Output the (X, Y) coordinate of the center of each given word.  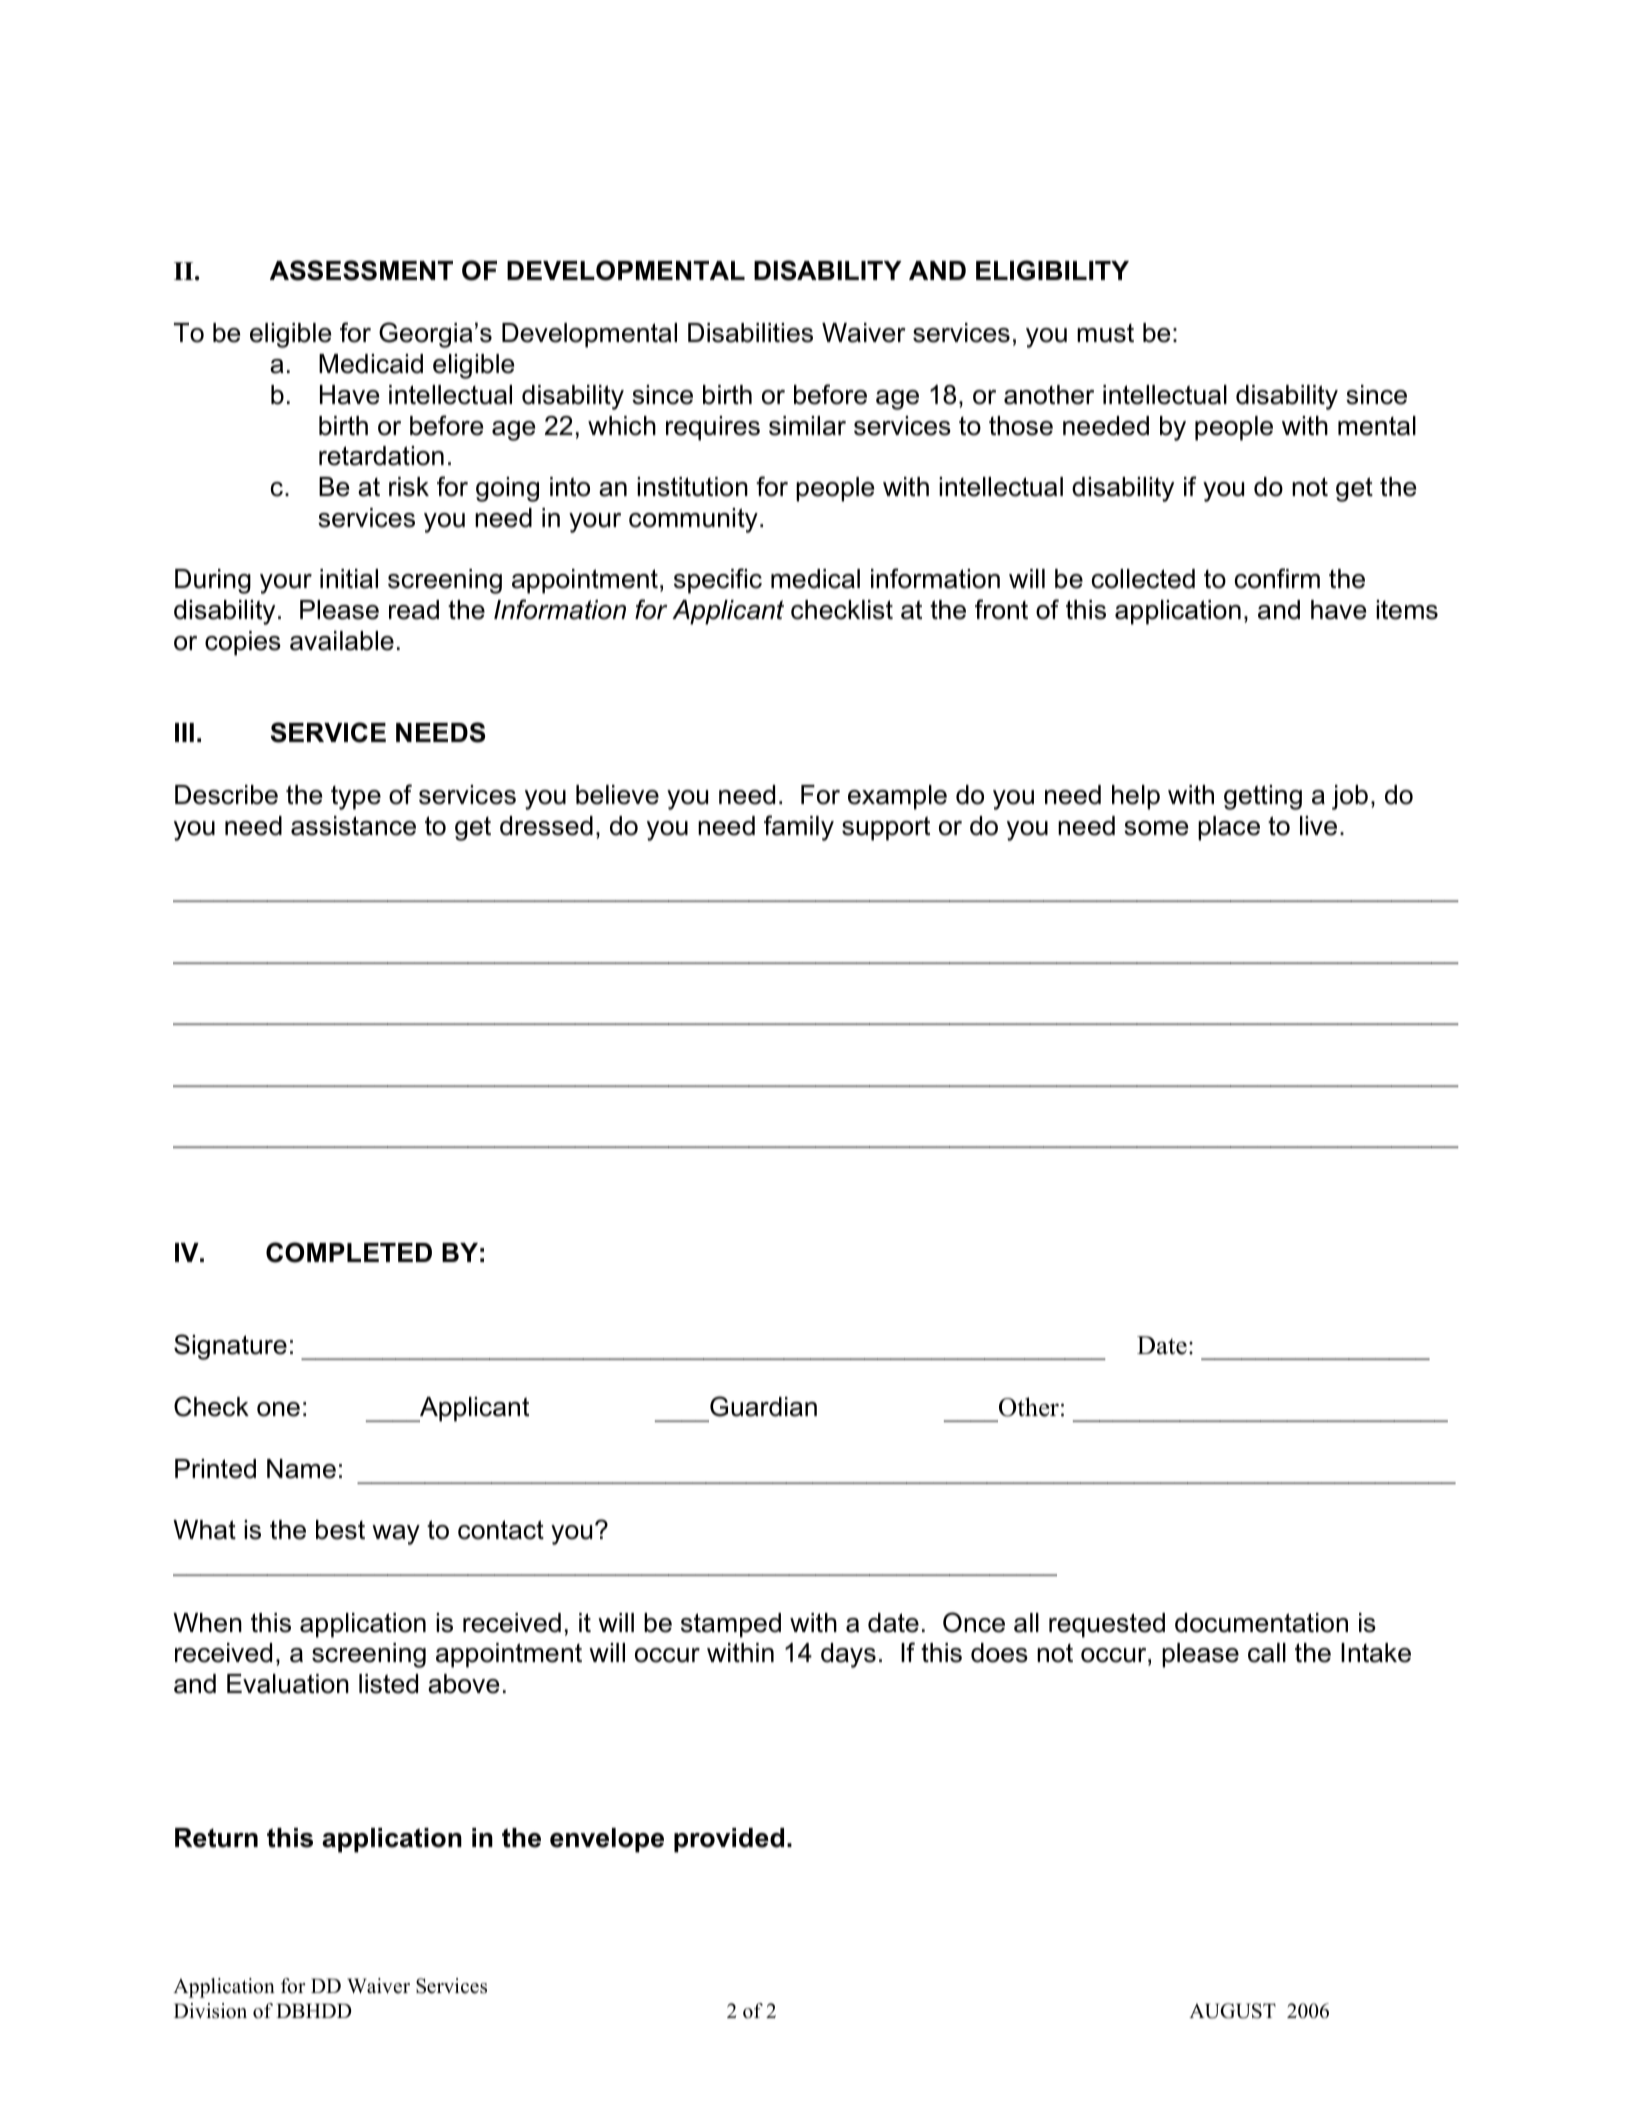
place (1229, 828)
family (799, 828)
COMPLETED (349, 1252)
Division (210, 2011)
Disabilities (750, 333)
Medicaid (371, 364)
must (1105, 333)
